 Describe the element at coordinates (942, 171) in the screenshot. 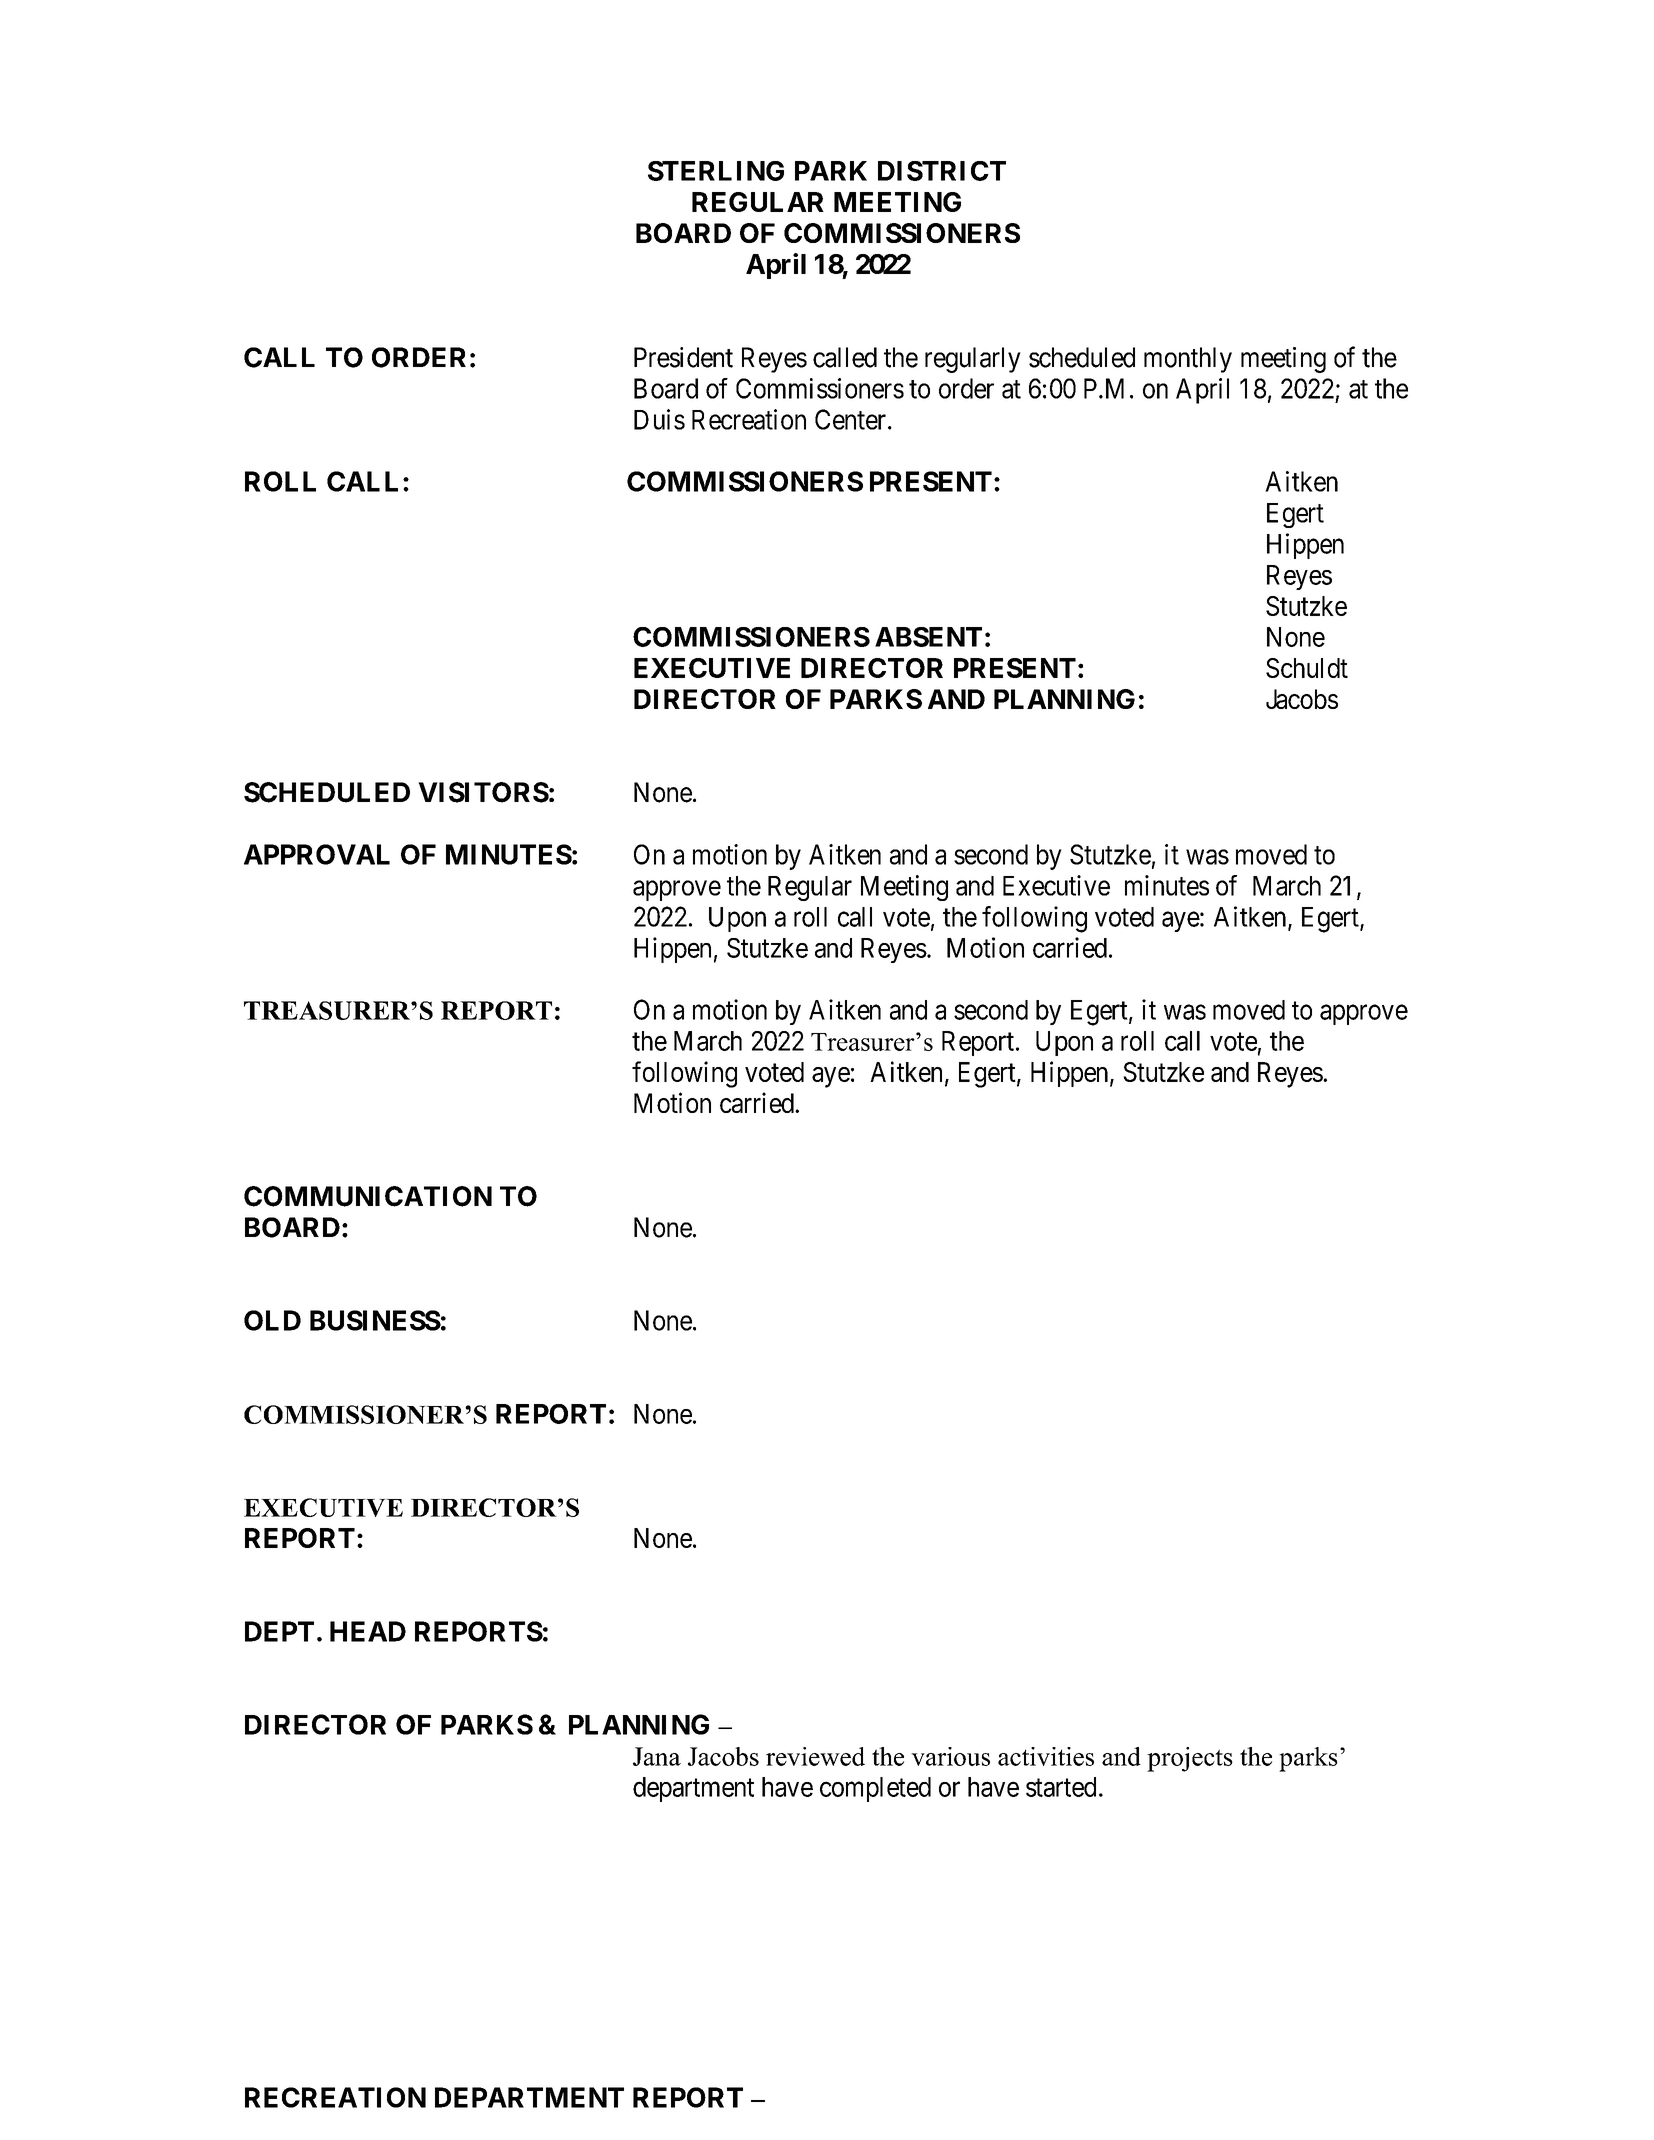

I see `DISTRICT` at that location.
